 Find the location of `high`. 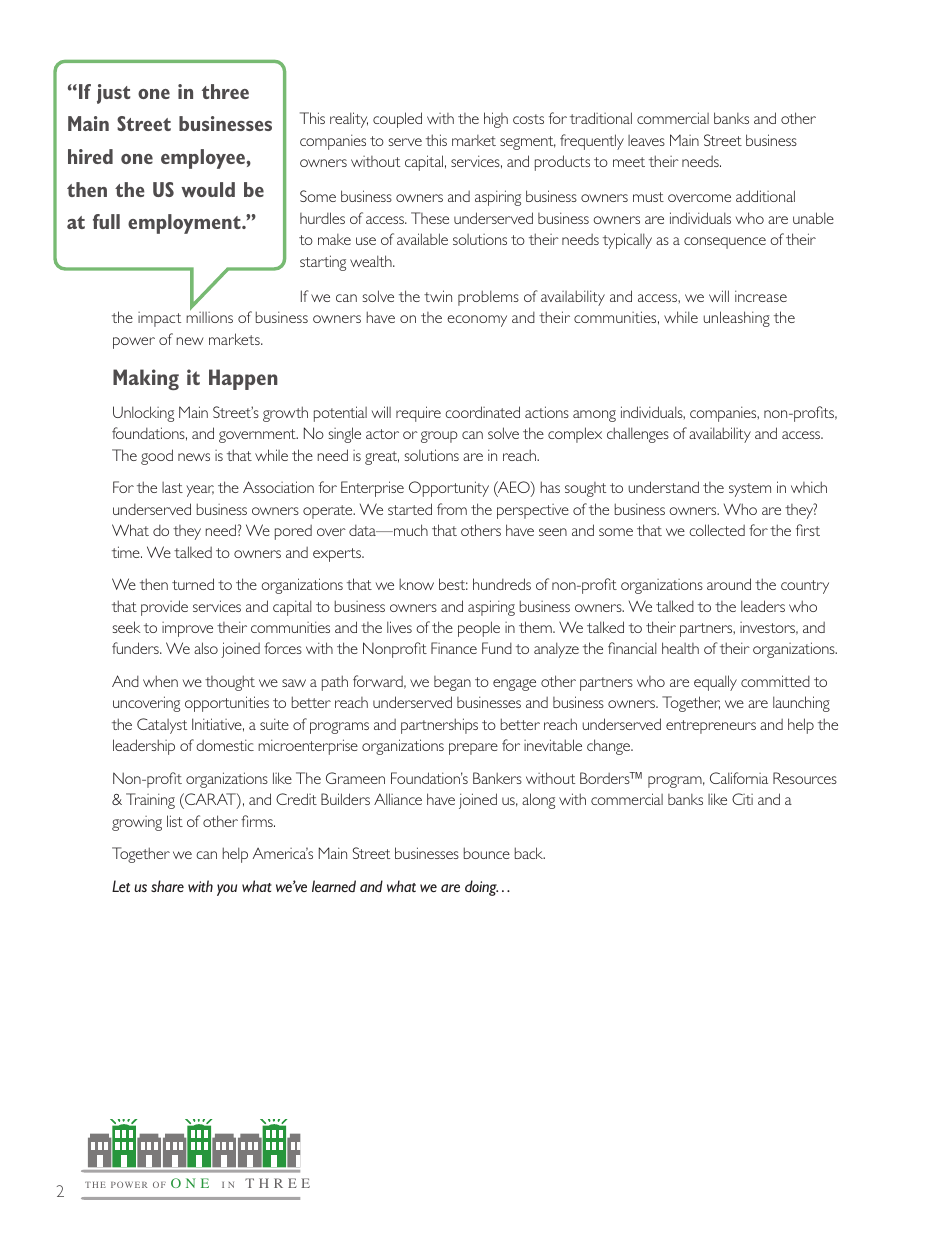

high is located at coordinates (496, 120).
